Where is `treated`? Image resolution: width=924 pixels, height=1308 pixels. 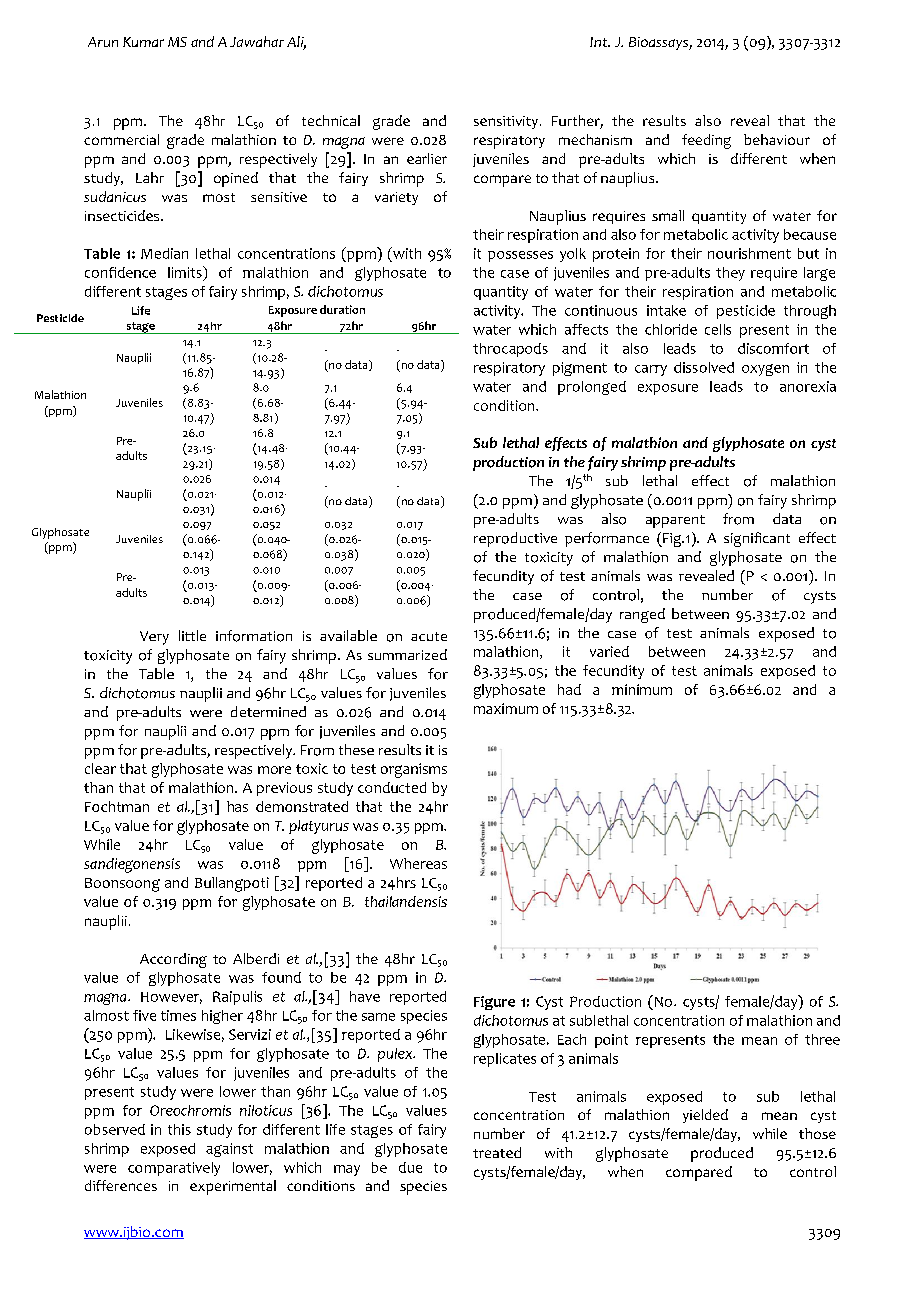
treated is located at coordinates (497, 1152).
